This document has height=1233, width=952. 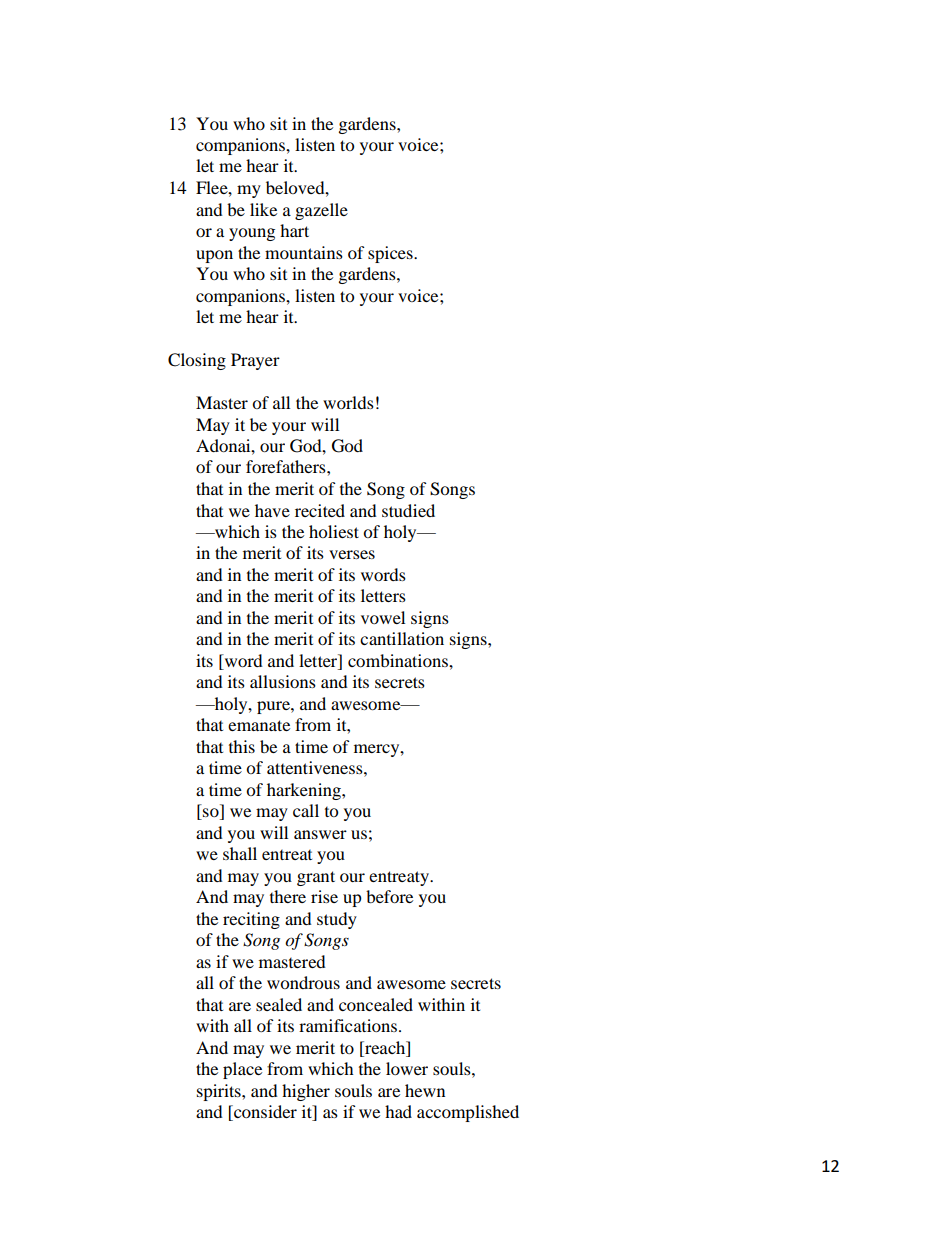 What do you see at coordinates (324, 896) in the document?
I see `rise` at bounding box center [324, 896].
